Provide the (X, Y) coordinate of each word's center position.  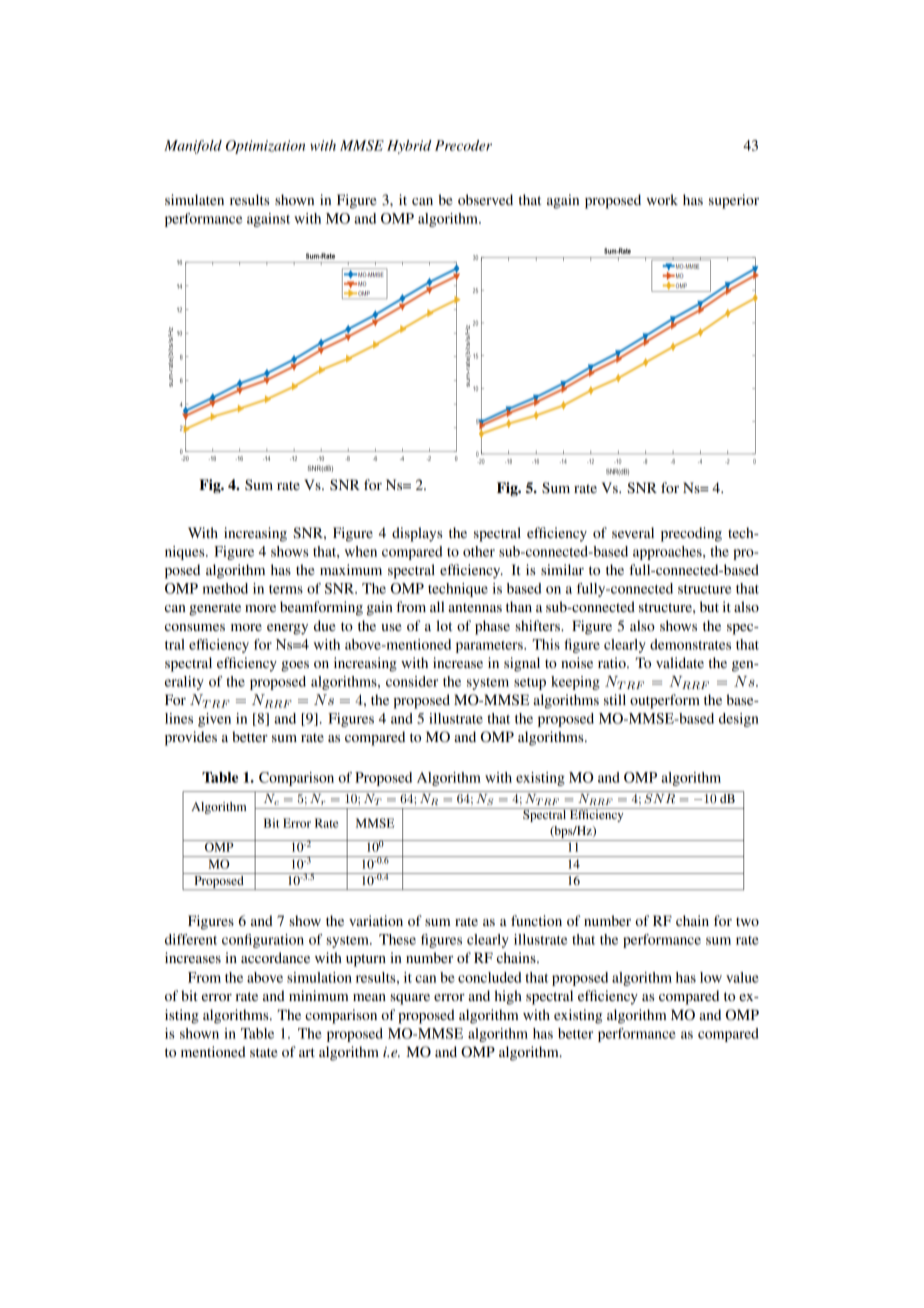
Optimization (265, 147)
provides (191, 738)
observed (485, 199)
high (508, 997)
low (711, 977)
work (662, 199)
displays (417, 534)
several (633, 532)
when (361, 551)
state (263, 1052)
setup (530, 684)
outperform (665, 701)
